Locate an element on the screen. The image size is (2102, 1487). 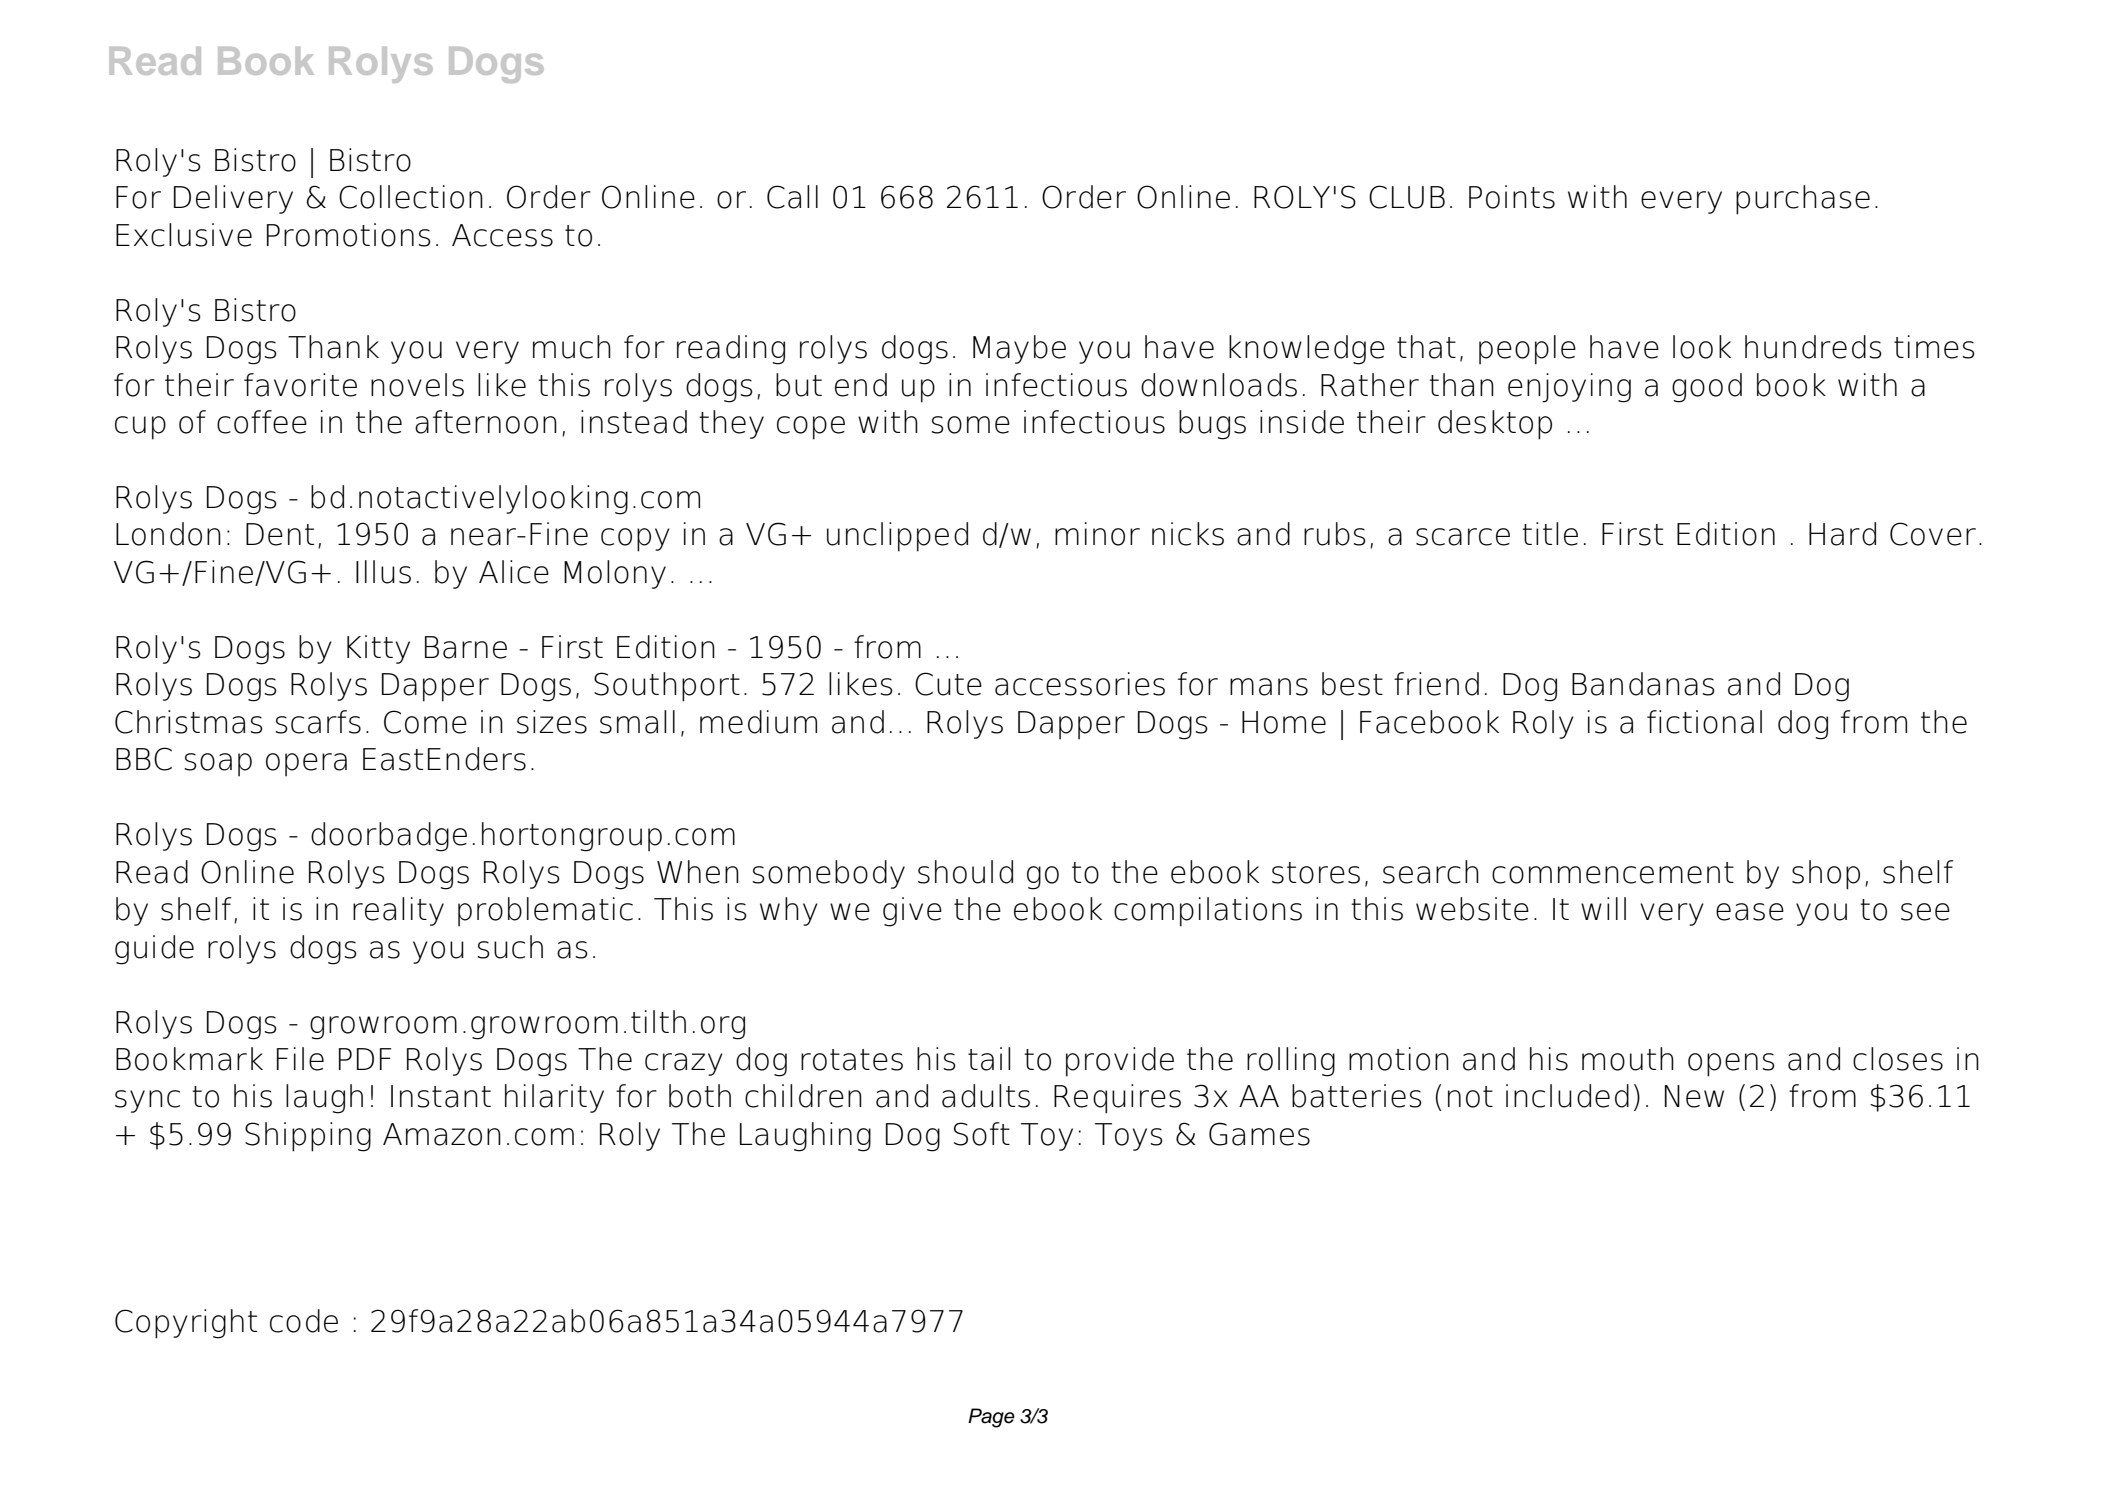
opens is located at coordinates (1731, 1065).
